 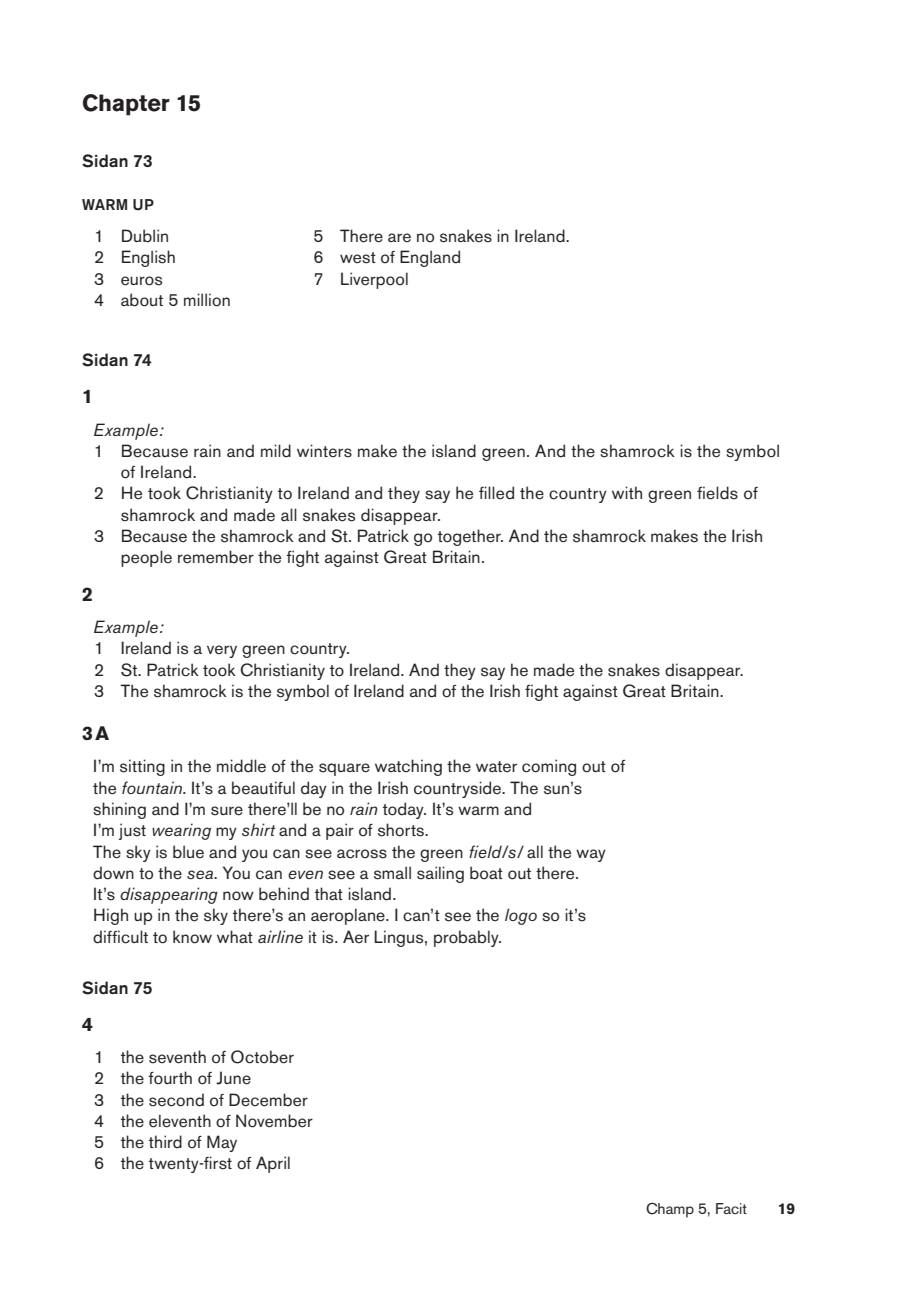 I want to click on coming, so click(x=549, y=767).
